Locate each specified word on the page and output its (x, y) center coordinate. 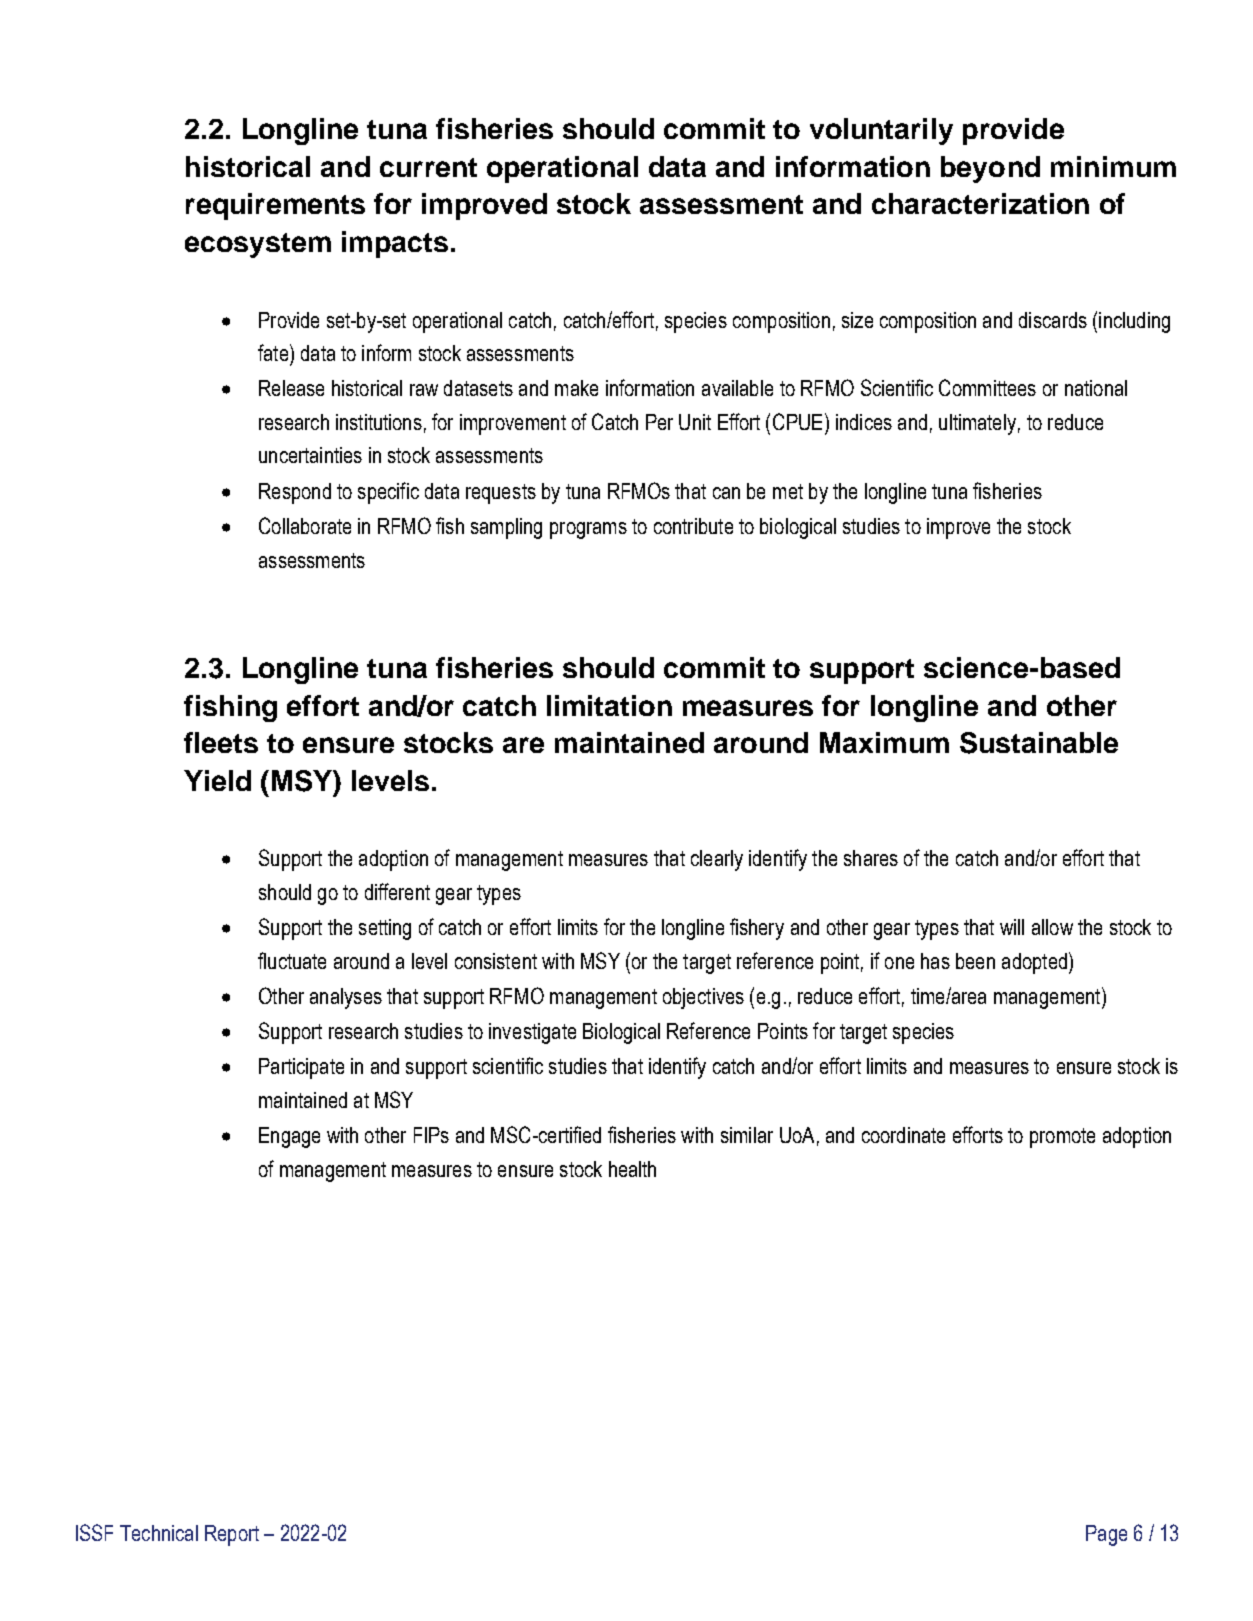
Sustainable (1039, 743)
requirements (275, 206)
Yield (217, 780)
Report (232, 1535)
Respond (295, 493)
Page (1106, 1535)
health (632, 1169)
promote (1062, 1138)
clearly (717, 860)
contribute (693, 526)
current (428, 167)
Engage (289, 1137)
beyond (990, 169)
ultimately (977, 424)
